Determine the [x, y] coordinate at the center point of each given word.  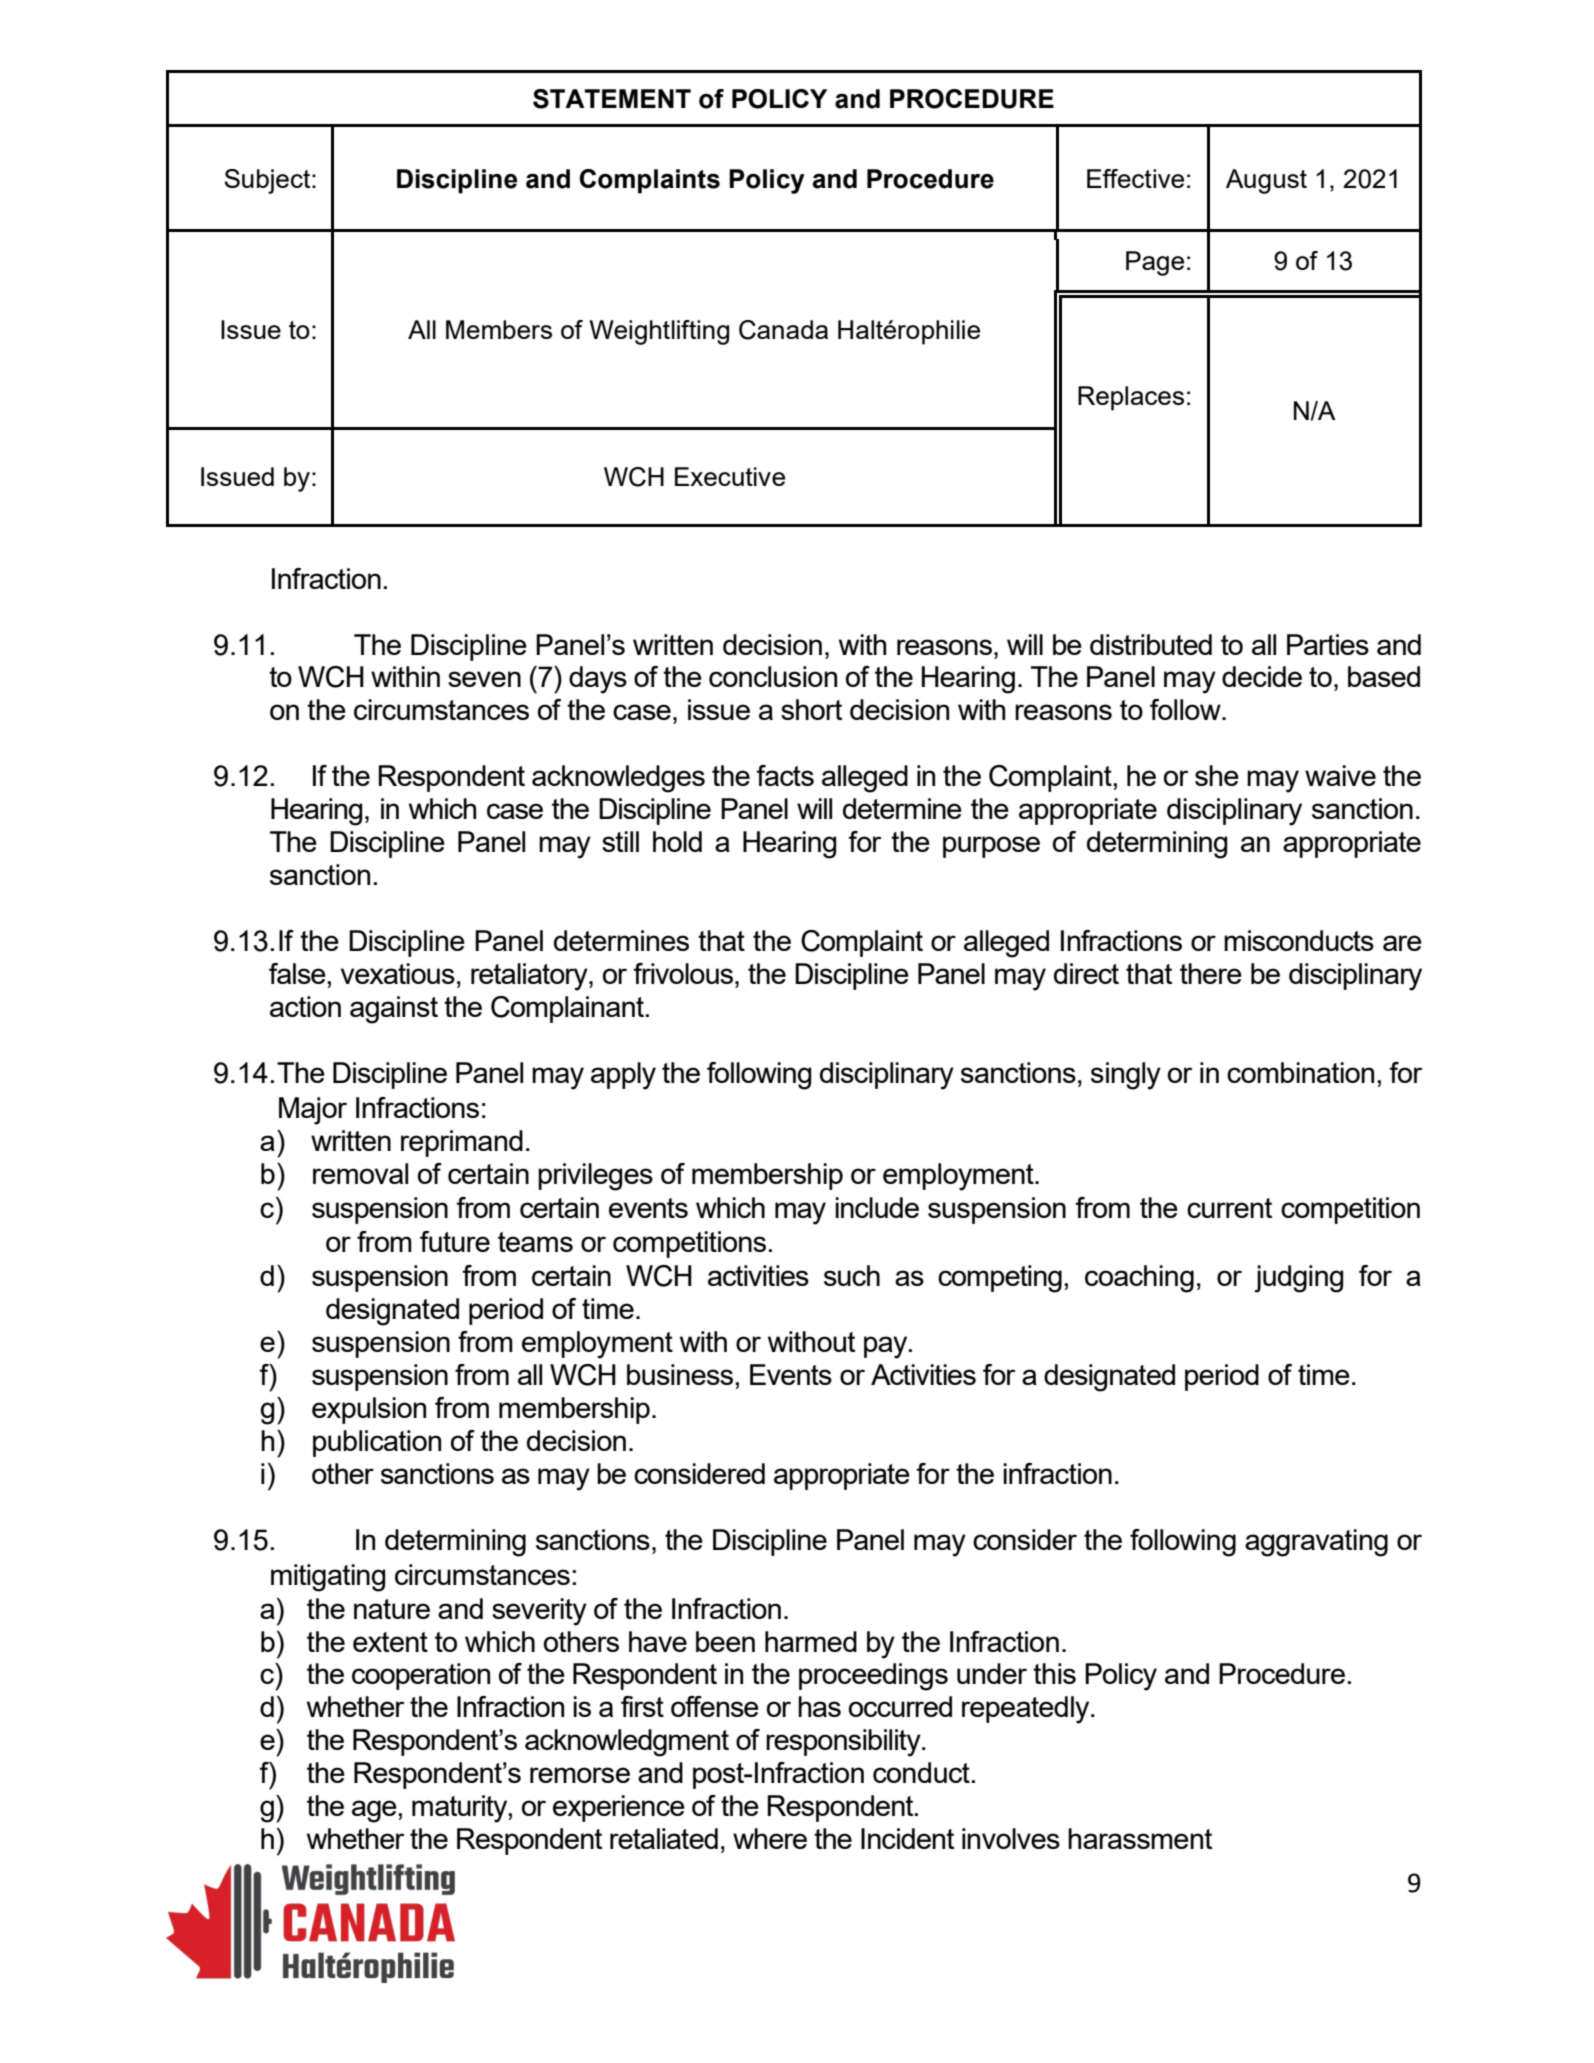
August [1266, 181]
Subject [268, 181]
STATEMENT [612, 99]
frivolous [684, 973]
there [1211, 973]
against [394, 1010]
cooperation [421, 1676]
